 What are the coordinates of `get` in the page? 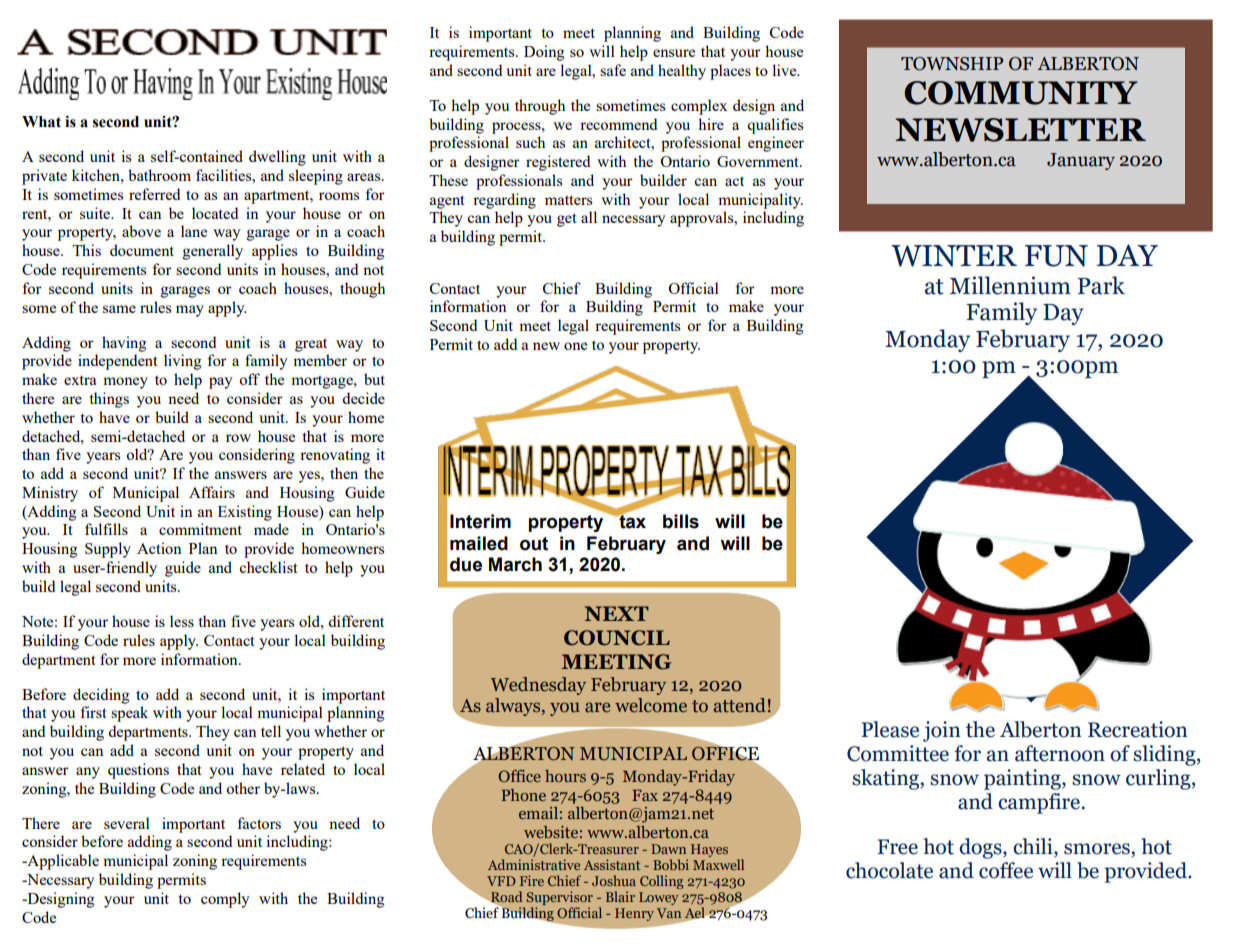 It's located at (566, 220).
